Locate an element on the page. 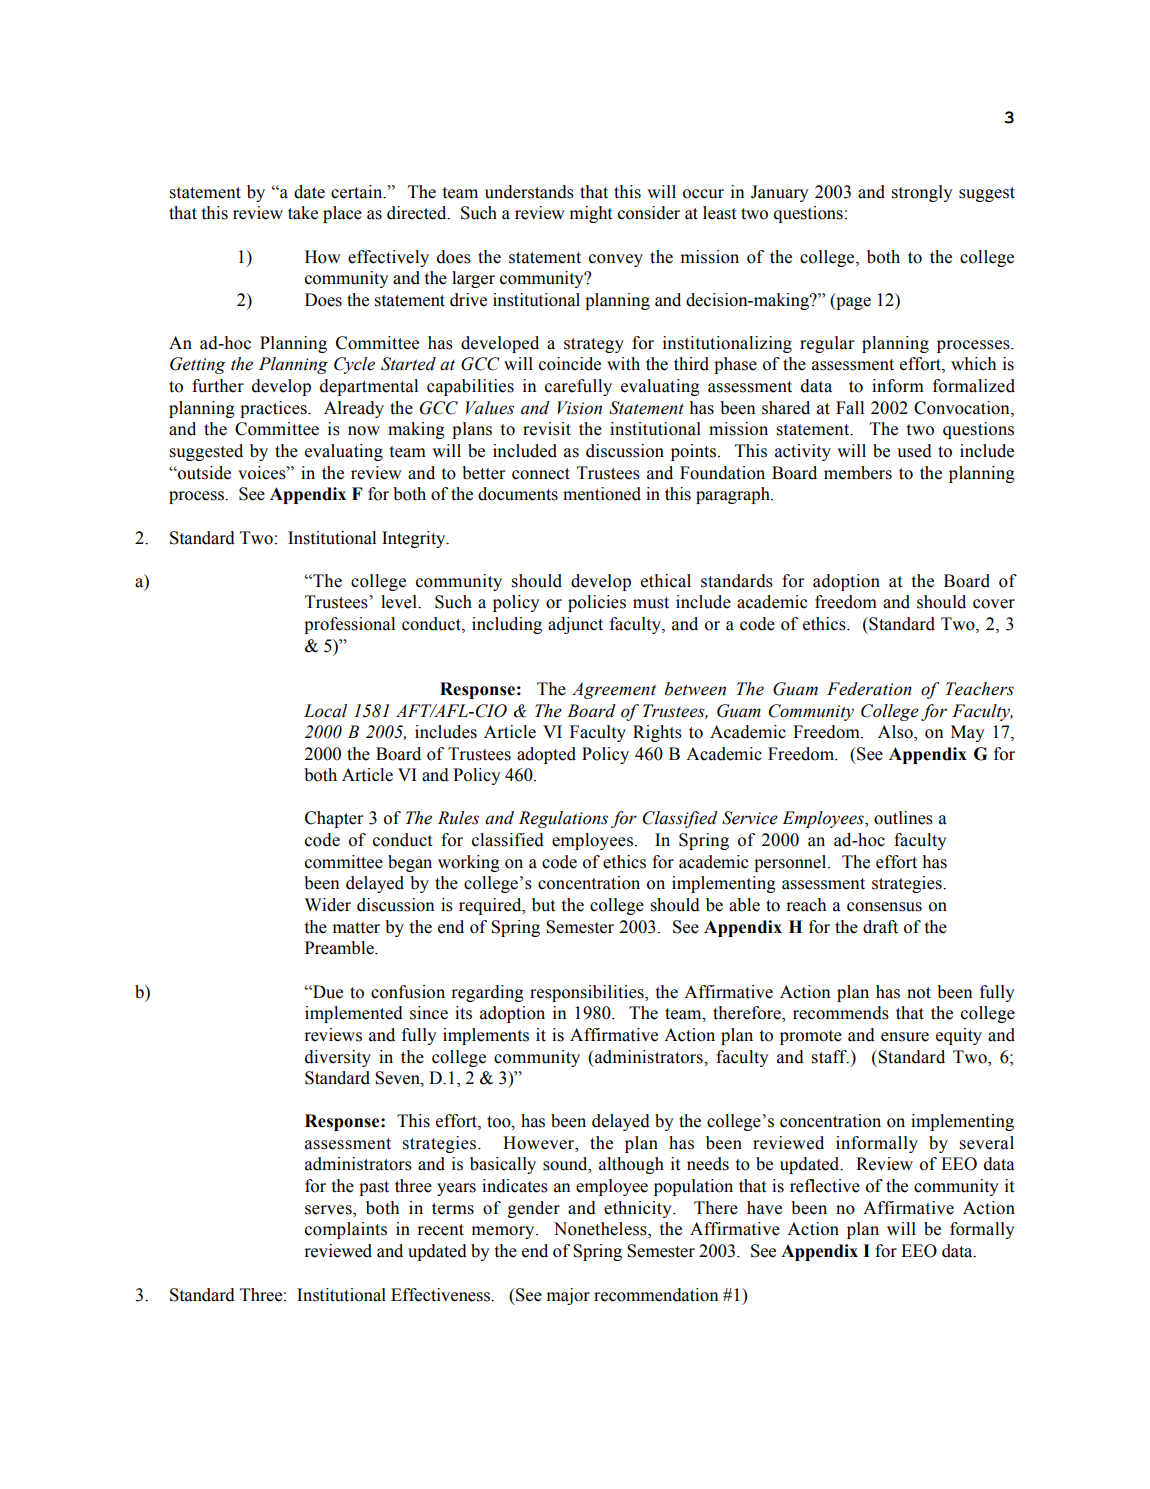 The width and height of the document is (1150, 1489). implemented is located at coordinates (354, 1014).
